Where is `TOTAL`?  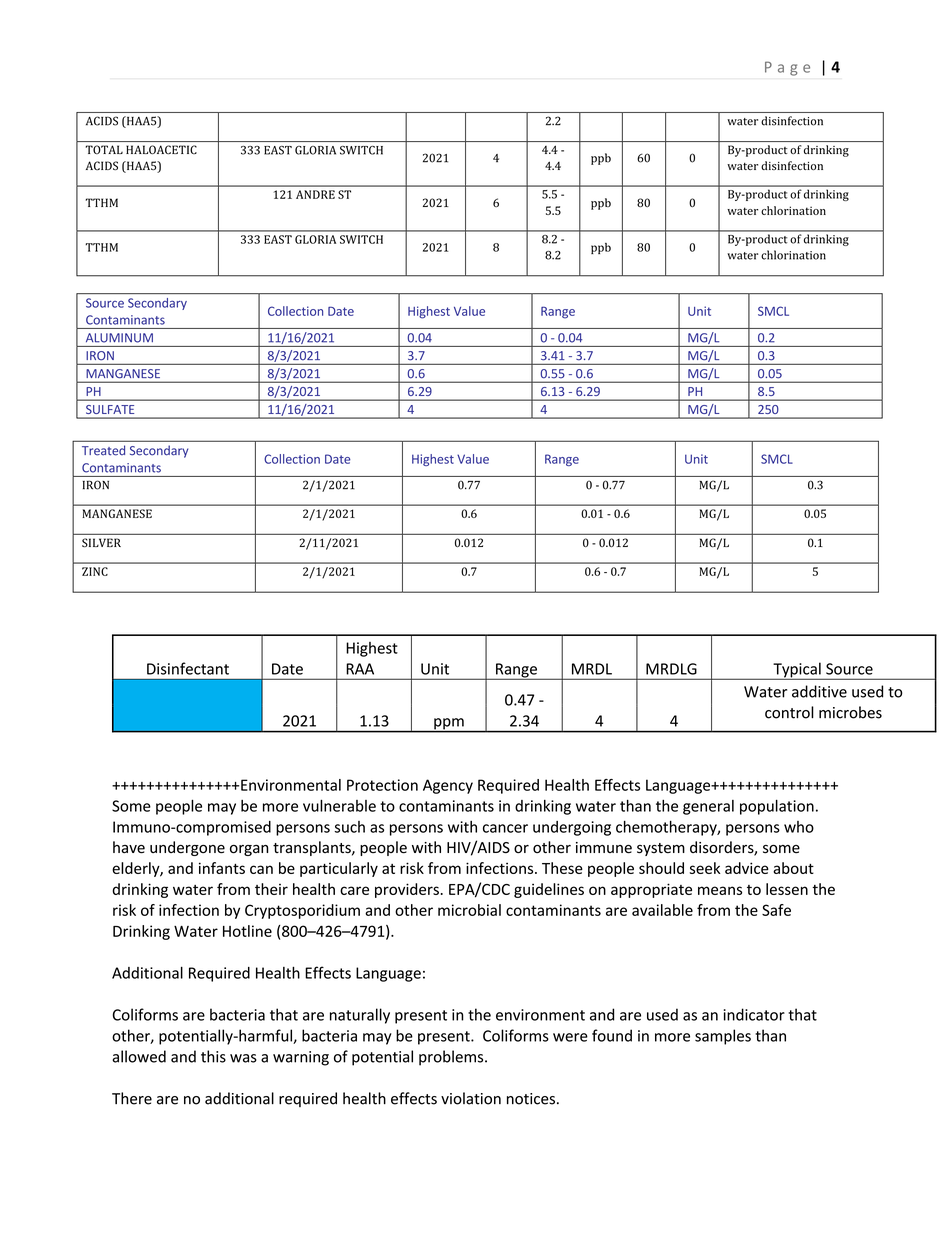 TOTAL is located at coordinates (104, 149).
